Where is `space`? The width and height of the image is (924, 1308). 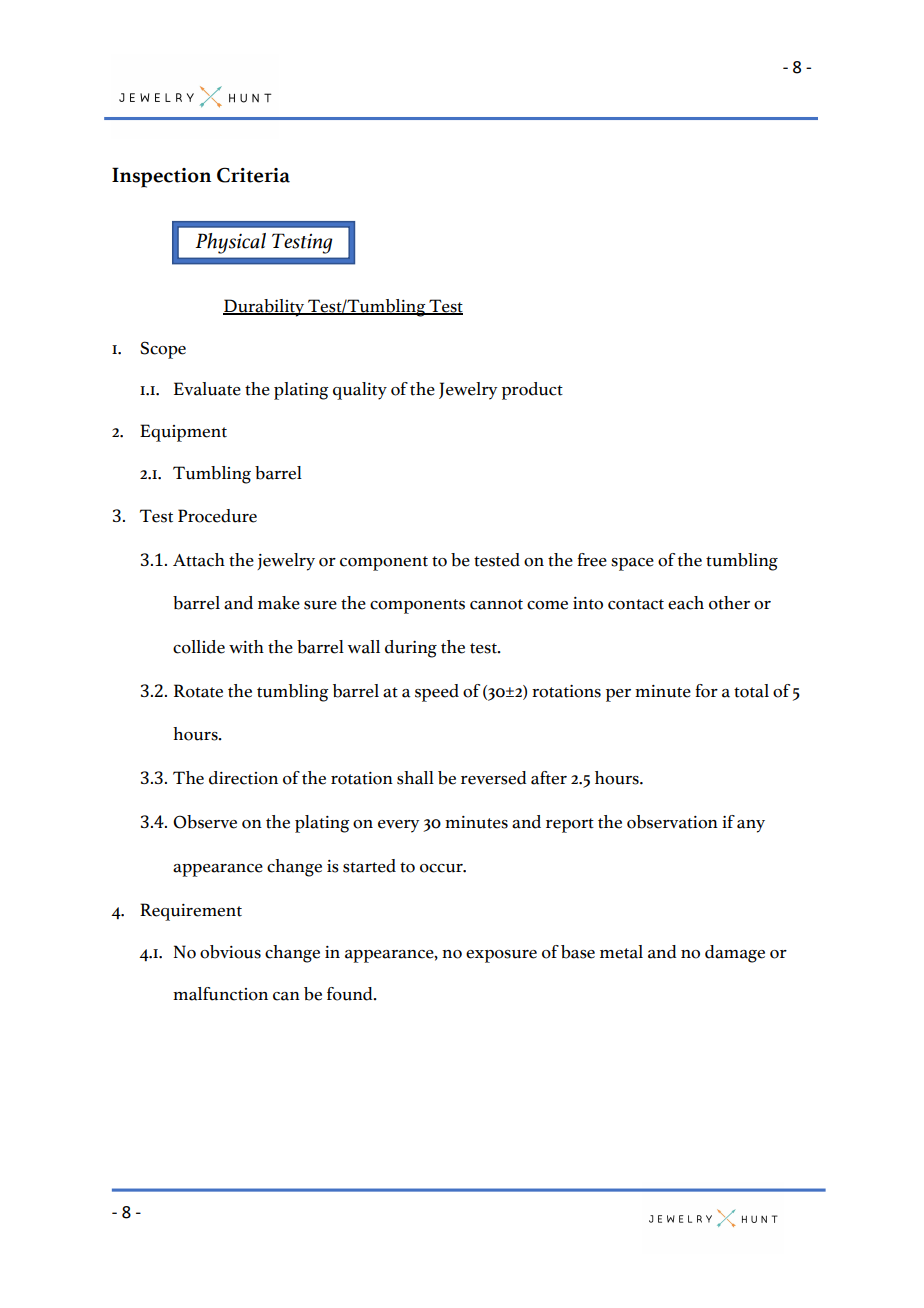
space is located at coordinates (632, 564).
